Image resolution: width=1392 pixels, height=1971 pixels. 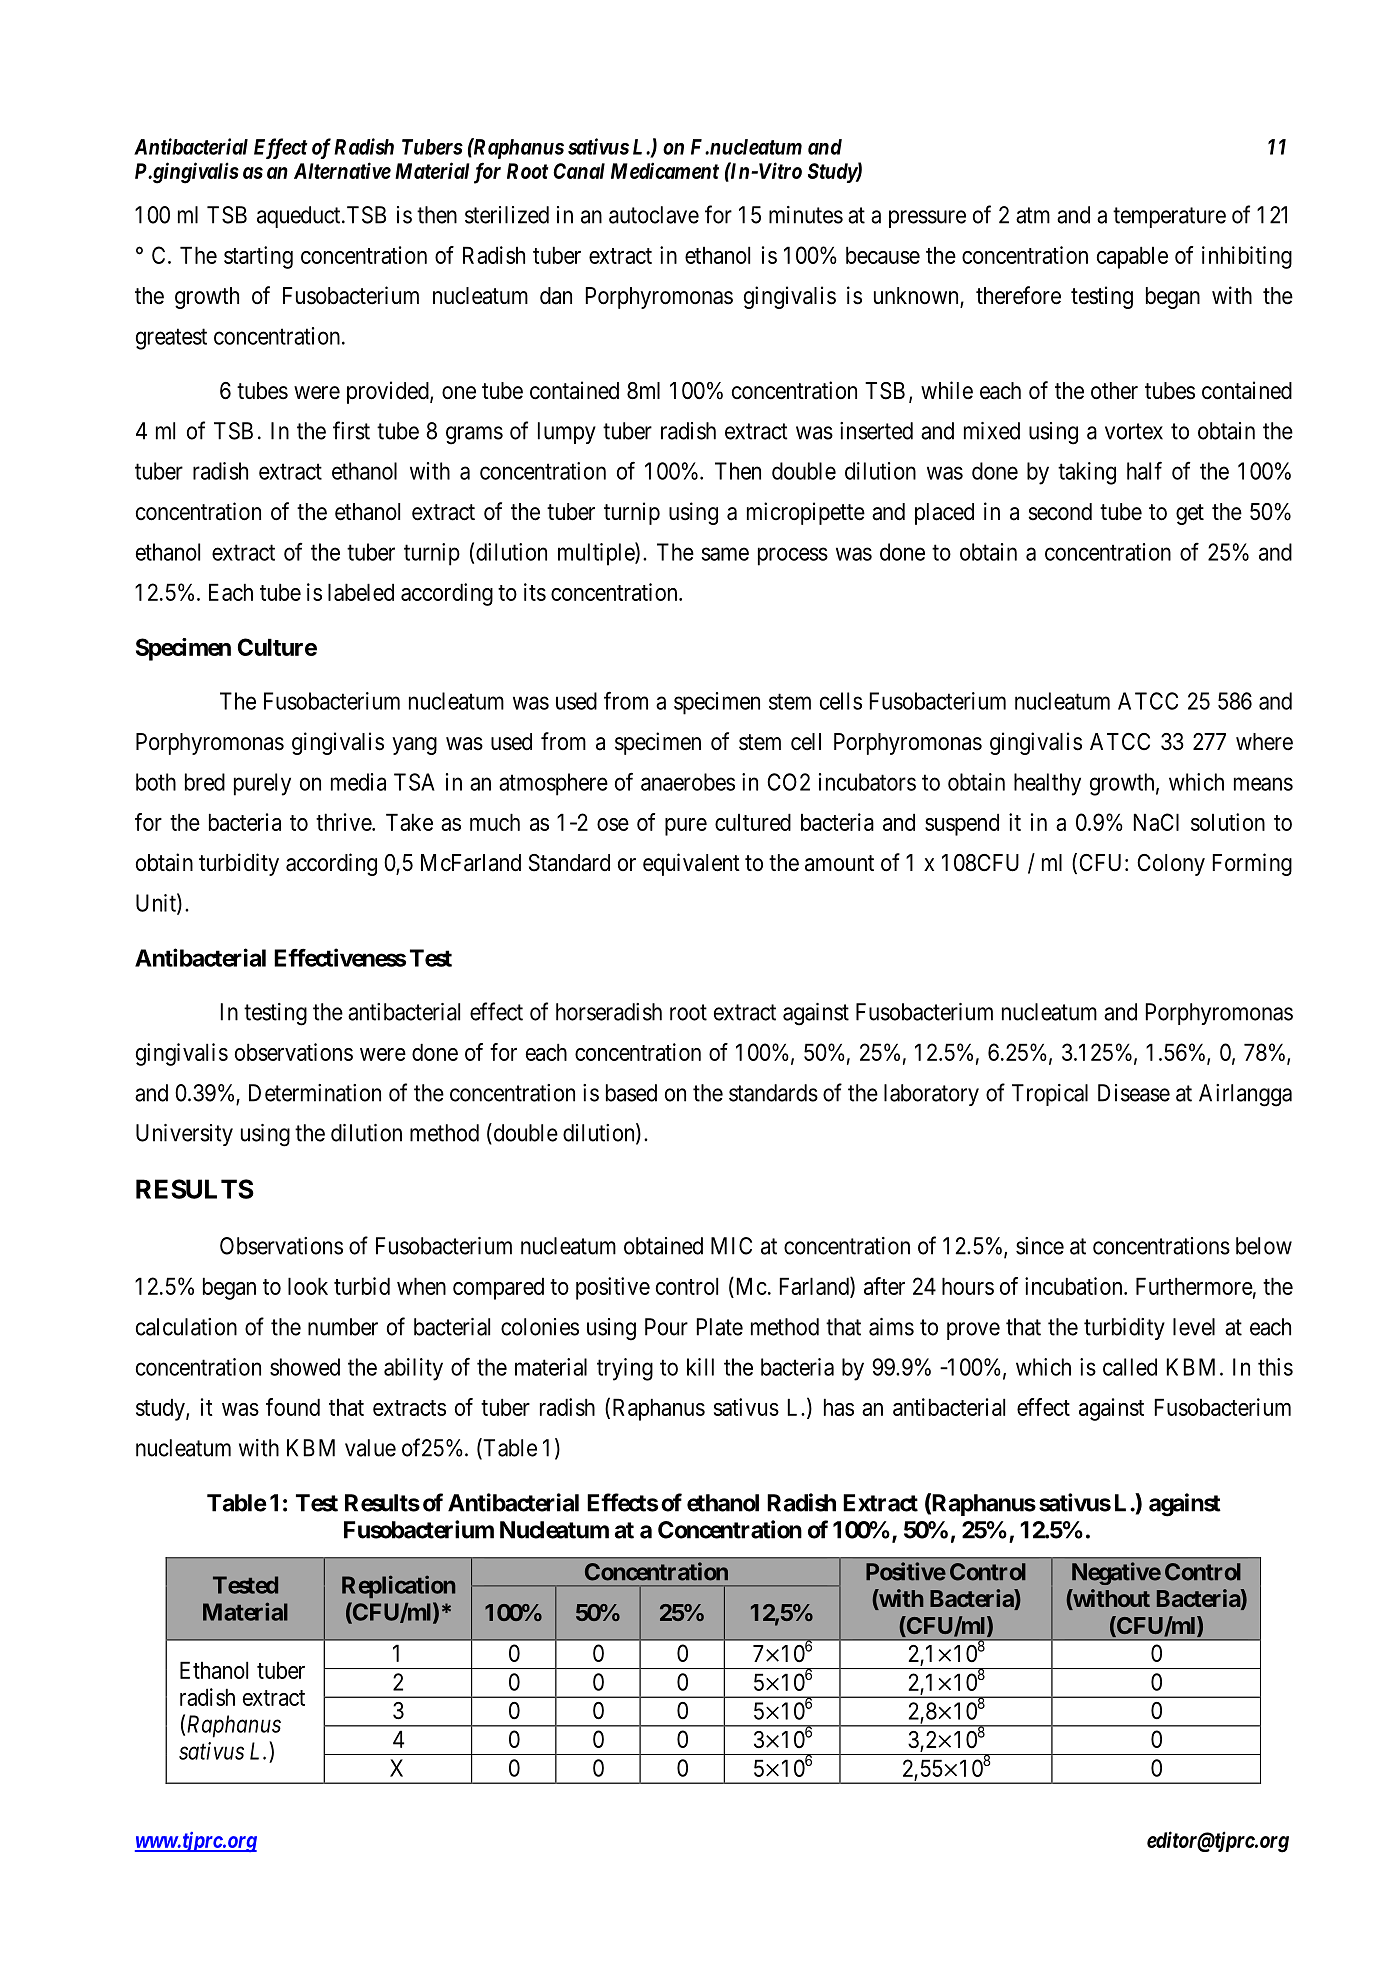 What do you see at coordinates (1169, 217) in the screenshot?
I see `temperature` at bounding box center [1169, 217].
